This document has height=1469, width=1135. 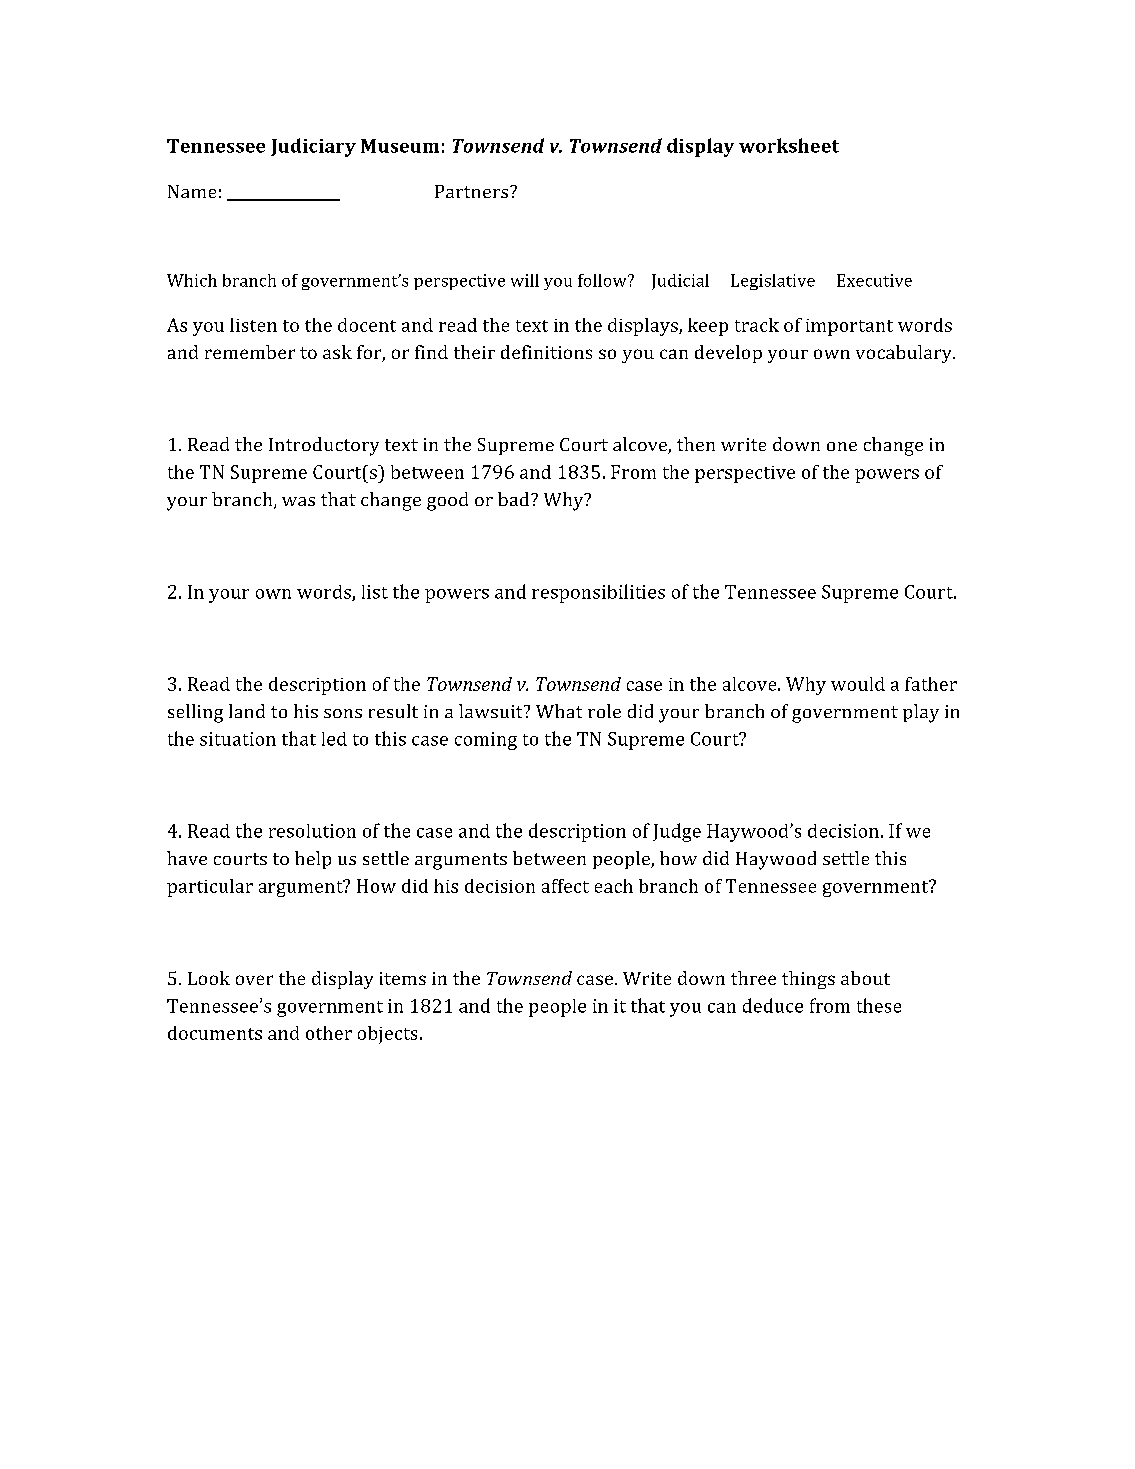 What do you see at coordinates (298, 501) in the document?
I see `was` at bounding box center [298, 501].
